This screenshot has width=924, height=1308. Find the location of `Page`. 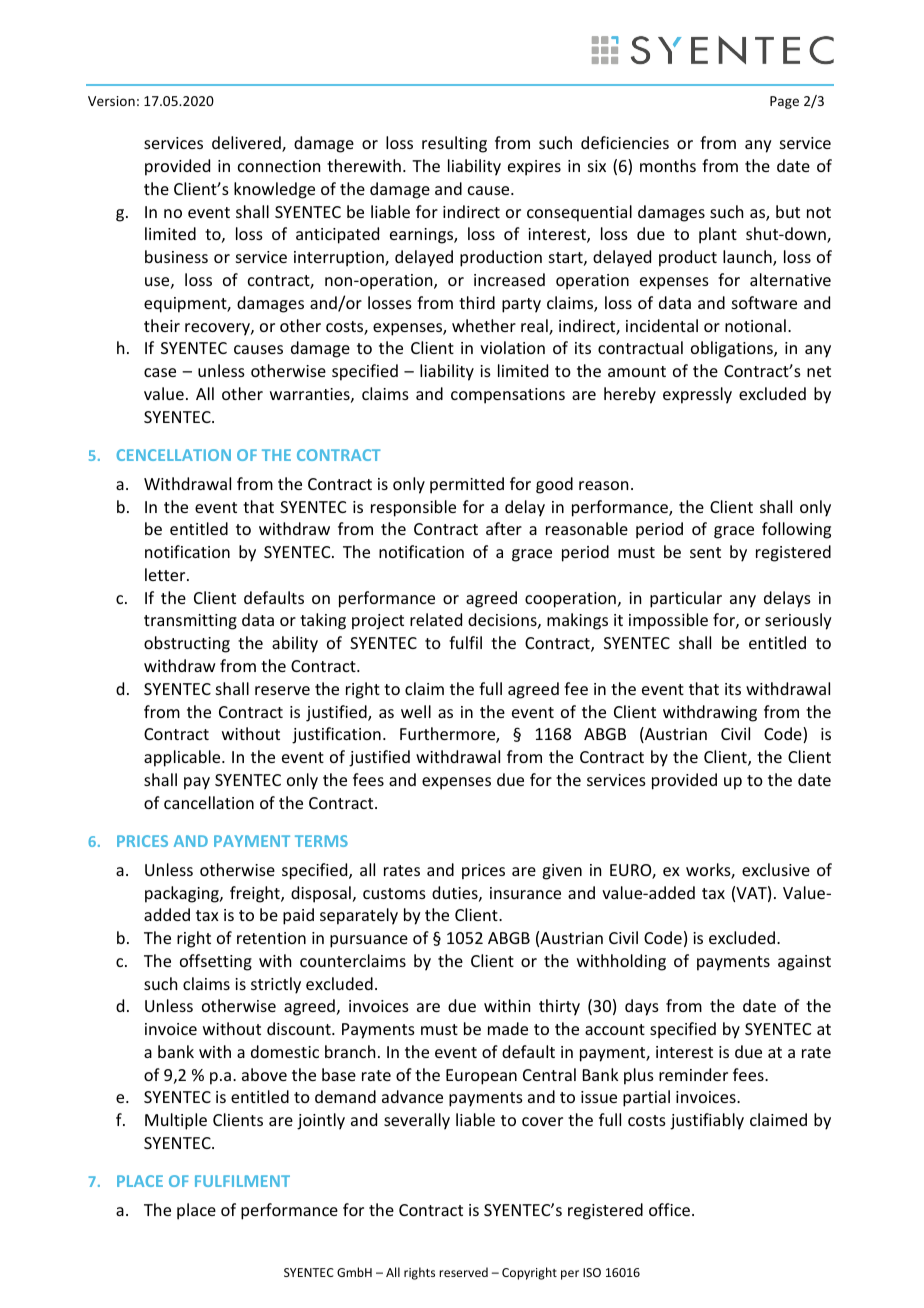

Page is located at coordinates (784, 102).
